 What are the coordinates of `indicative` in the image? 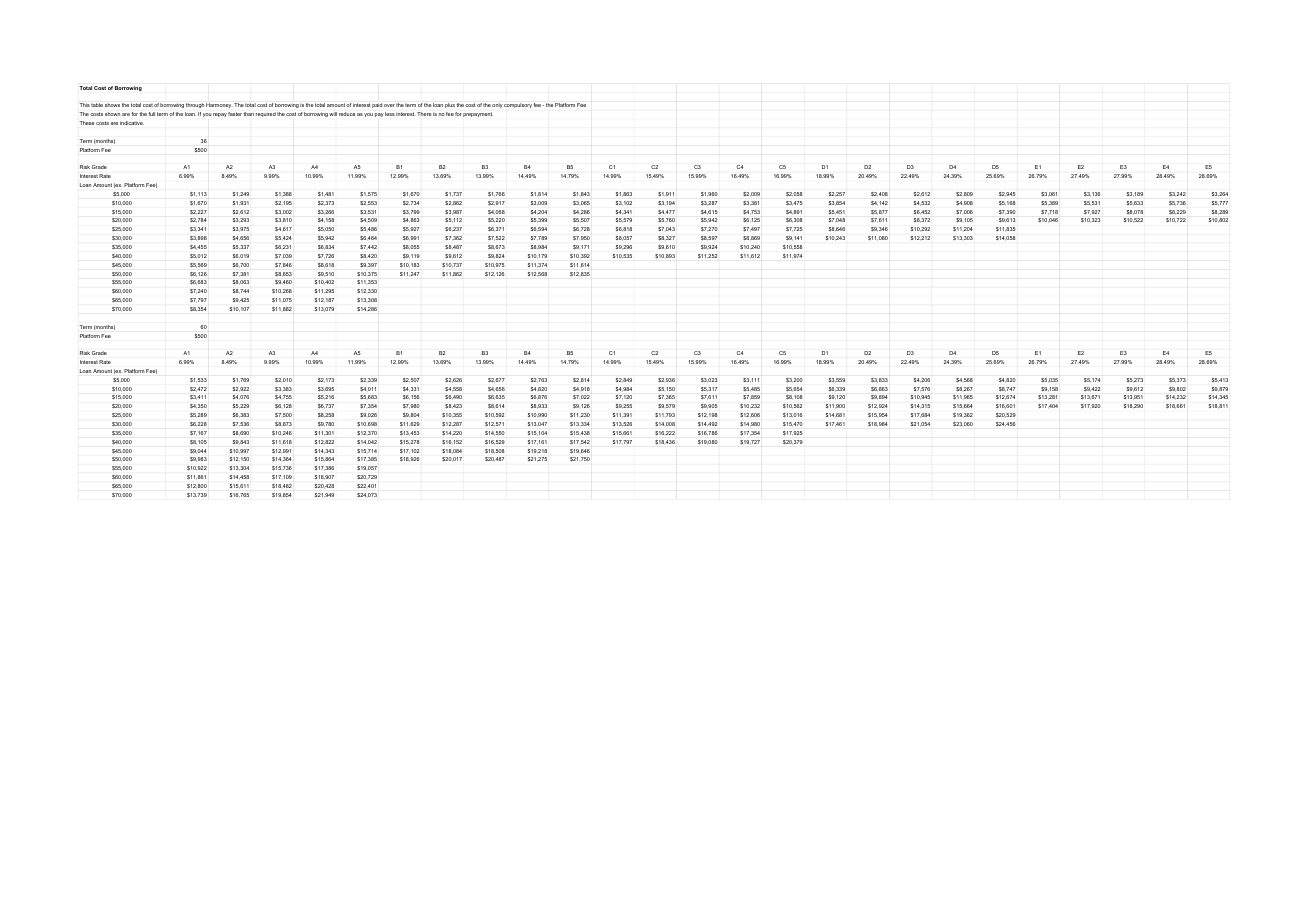 It's located at (132, 123).
